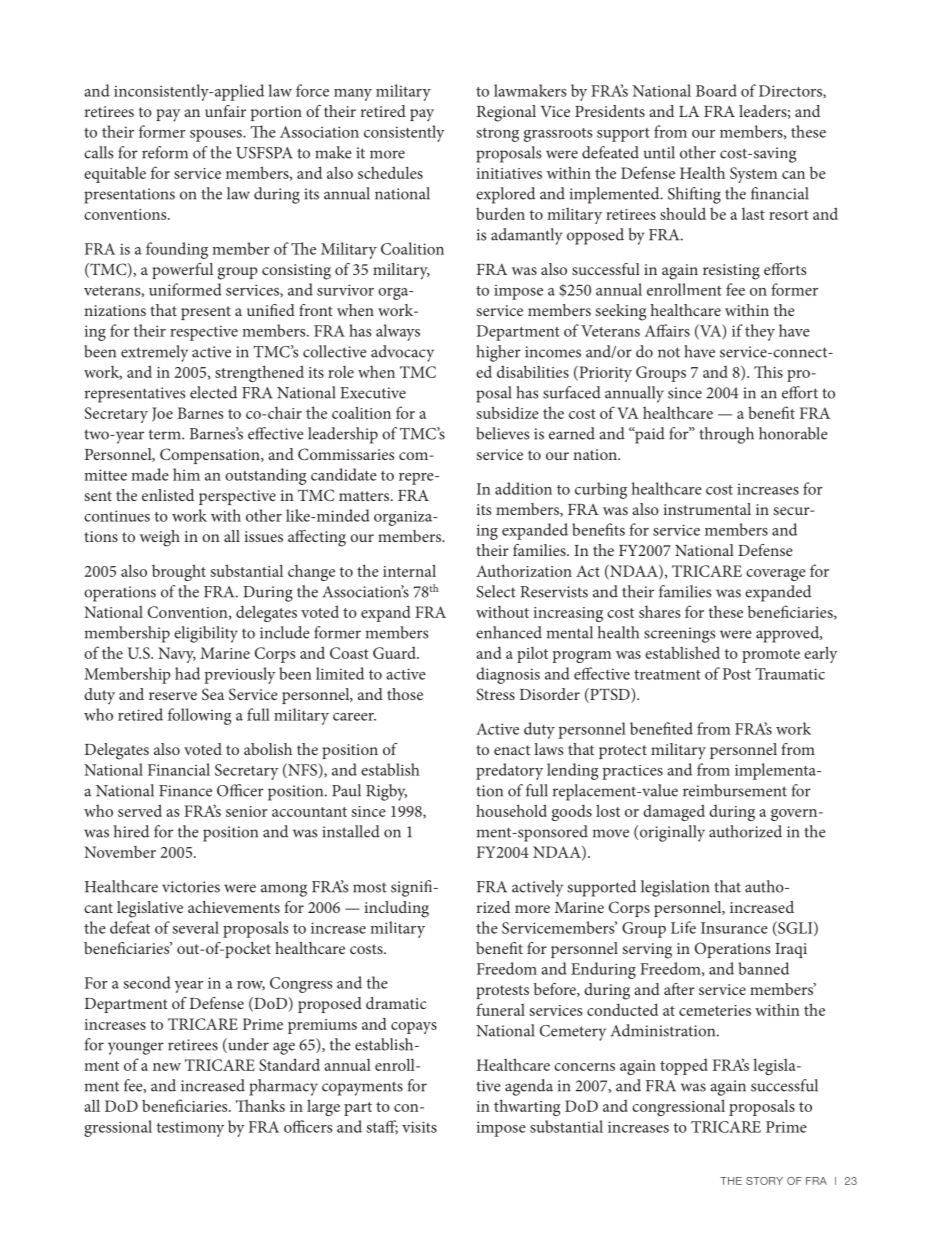 The height and width of the screenshot is (1233, 952). Describe the element at coordinates (186, 474) in the screenshot. I see `him` at that location.
